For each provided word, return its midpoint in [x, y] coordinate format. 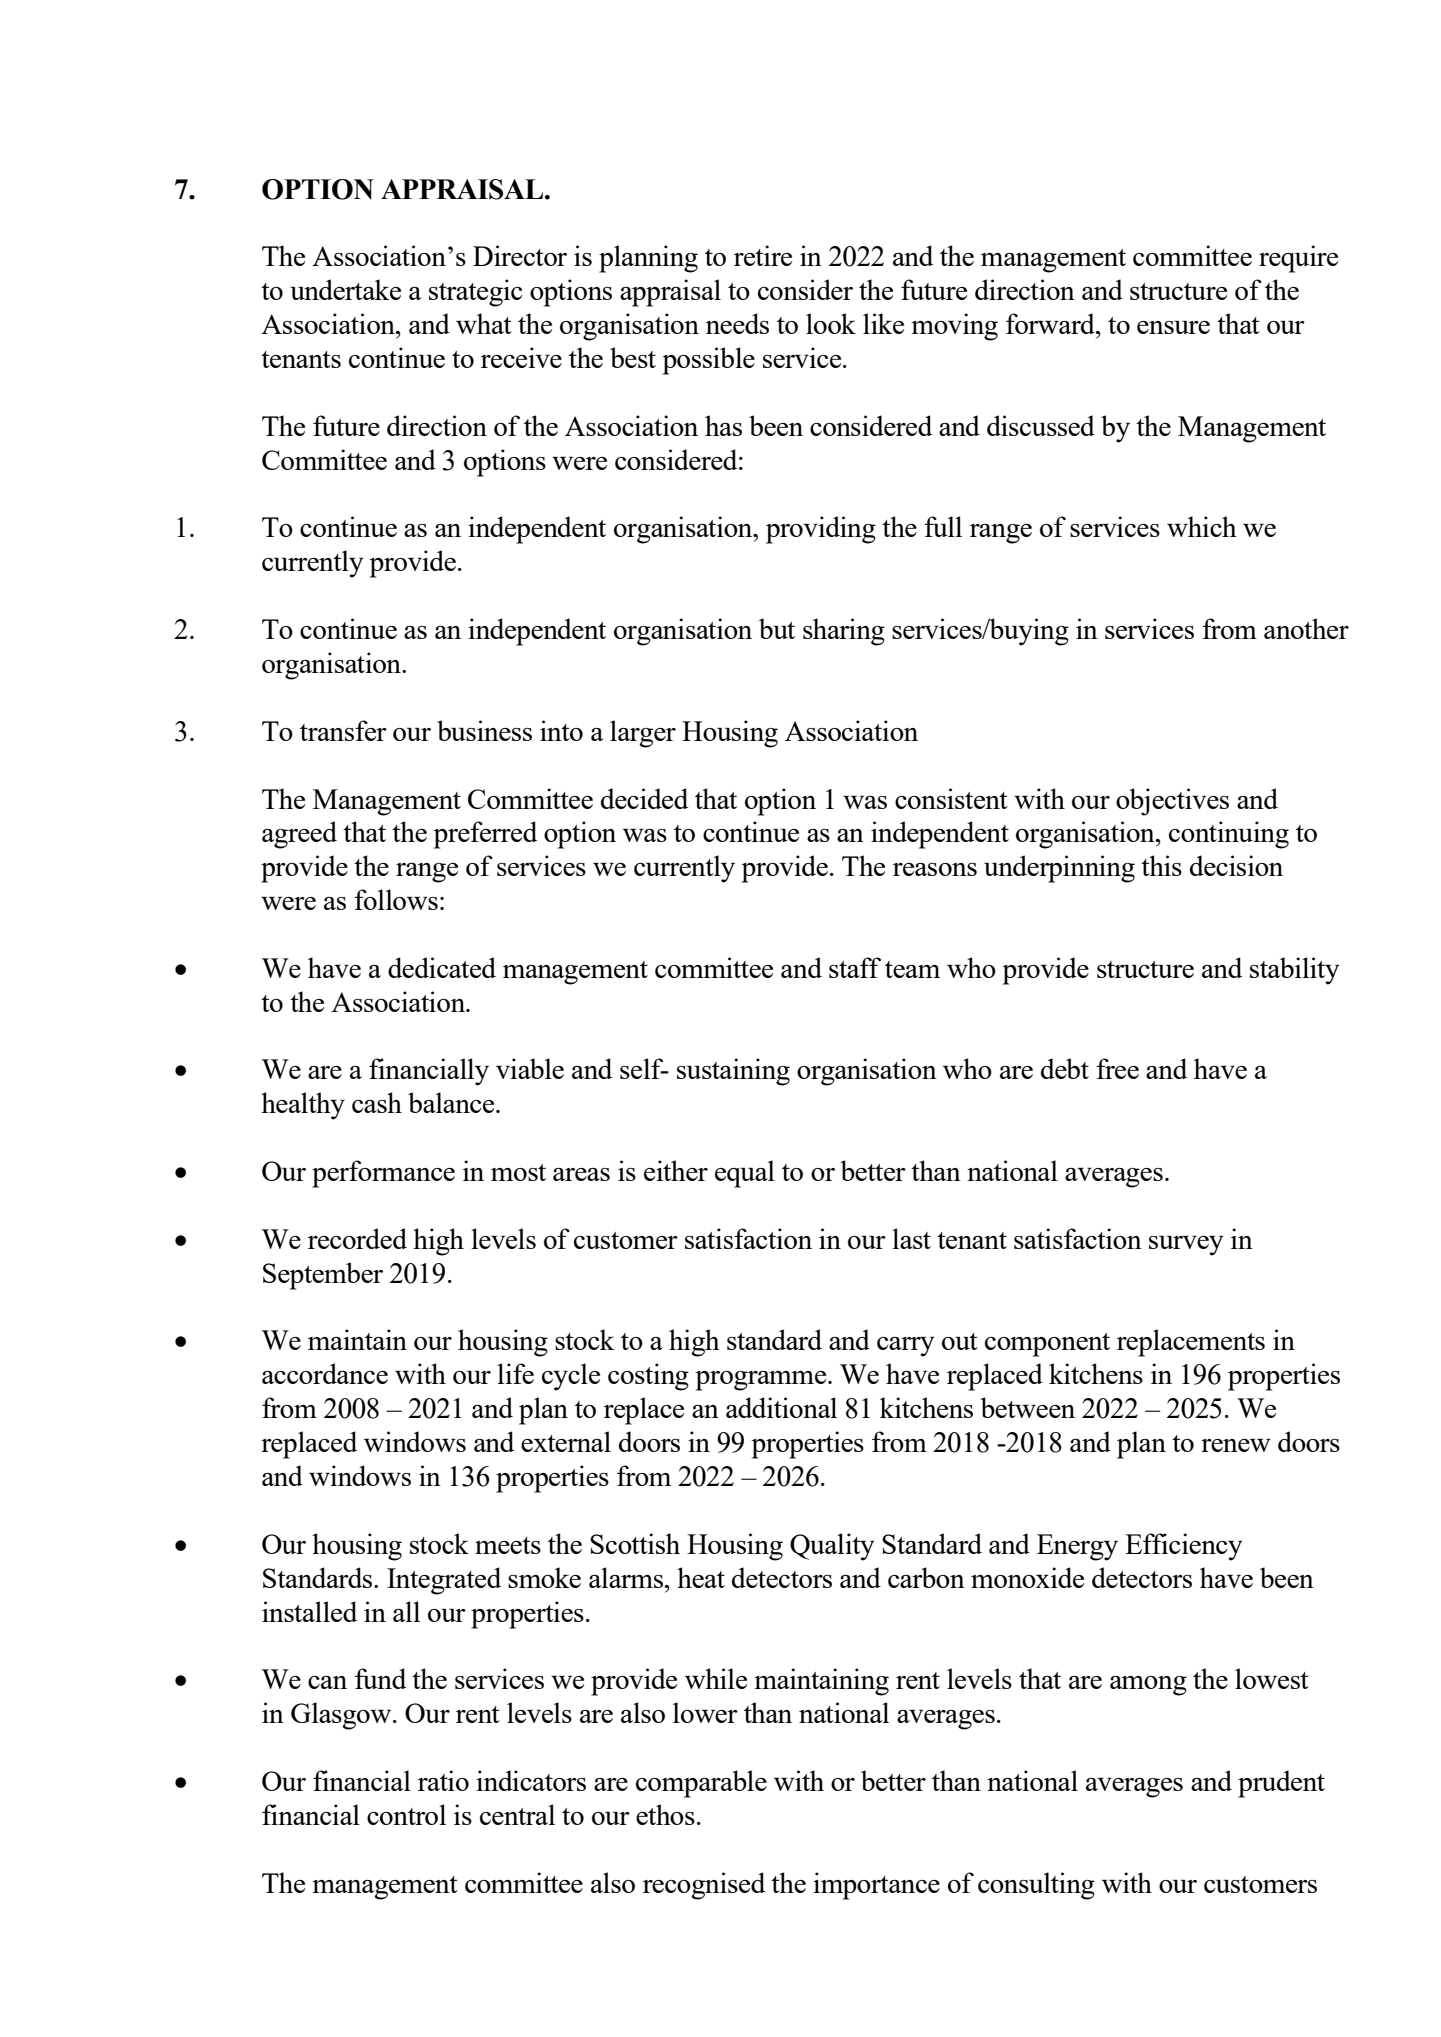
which [1202, 526]
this [1161, 865]
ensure [1173, 327]
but [777, 628]
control [406, 1814]
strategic [476, 293]
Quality [832, 1547]
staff [855, 967]
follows [396, 899]
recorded [357, 1238]
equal [745, 1174]
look [831, 323]
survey [1186, 1246]
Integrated [444, 1581]
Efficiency [1184, 1547]
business [484, 730]
